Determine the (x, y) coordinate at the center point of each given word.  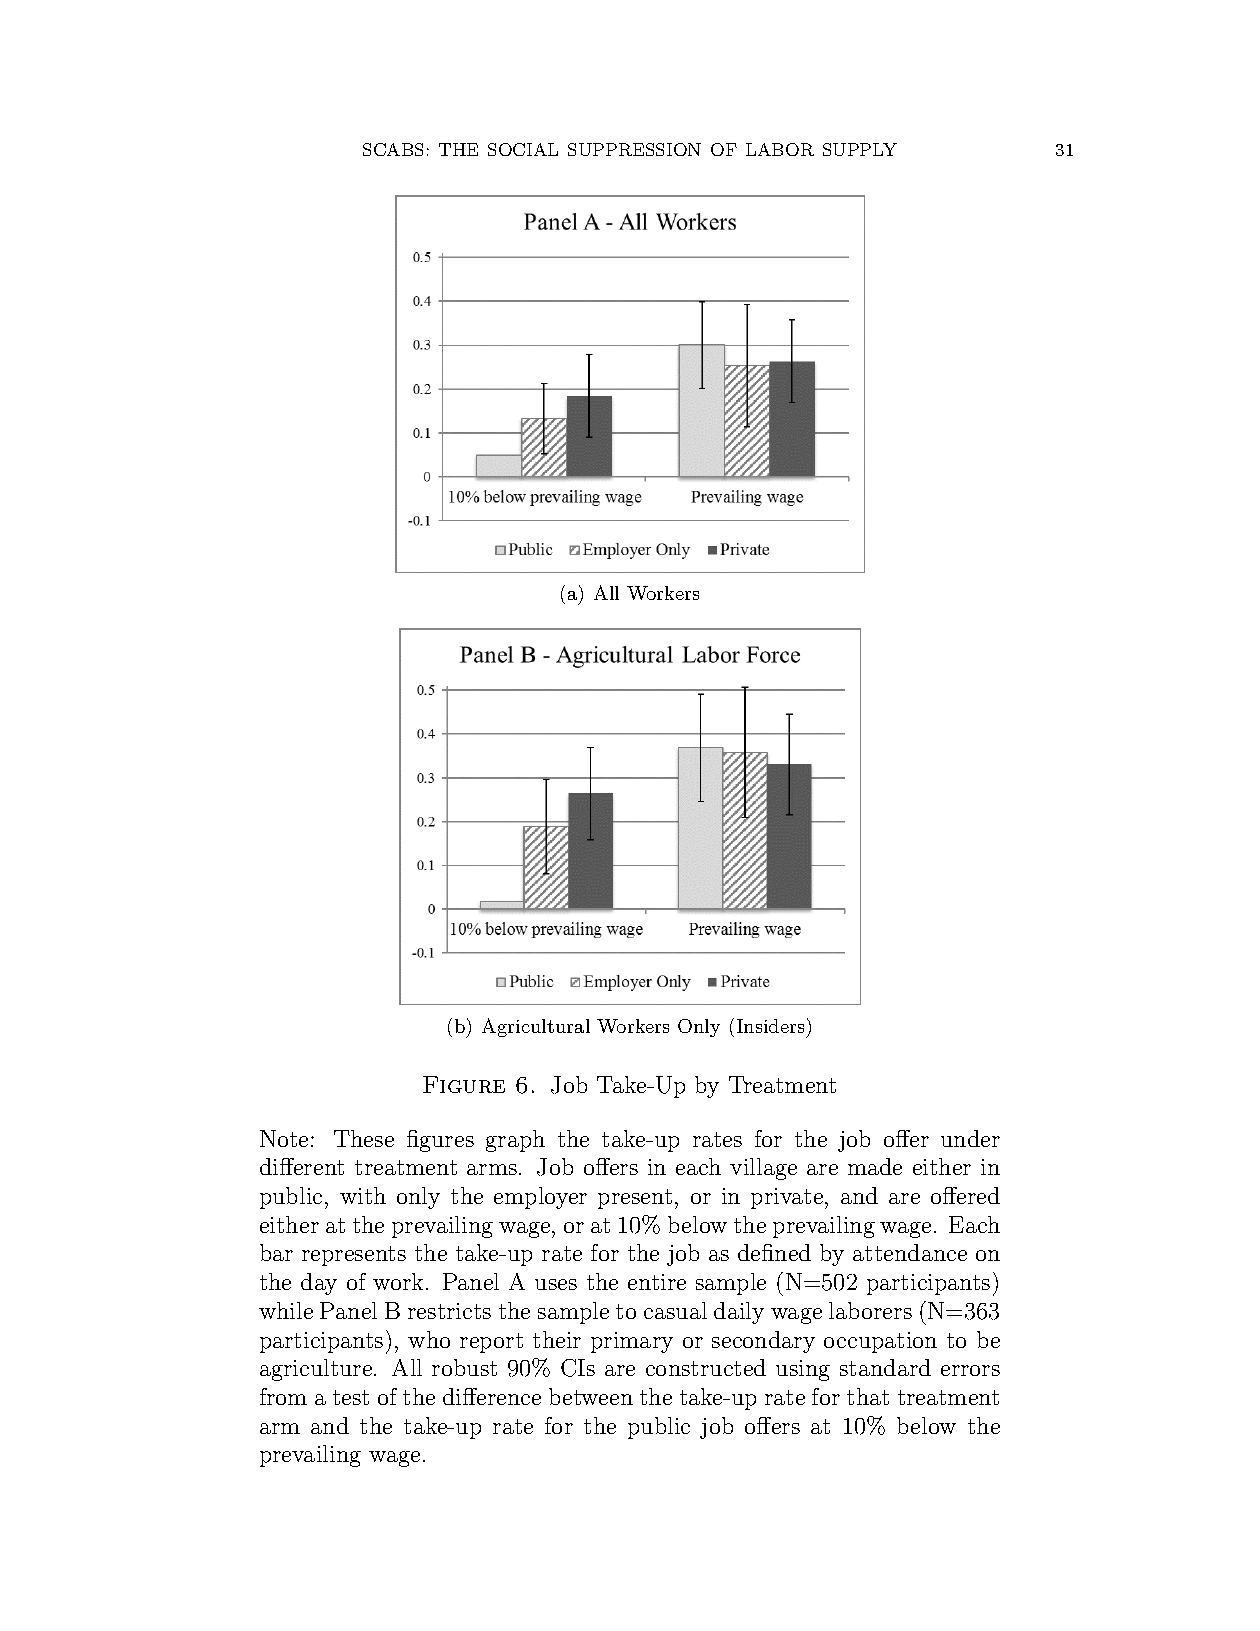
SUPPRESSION (634, 149)
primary (632, 1342)
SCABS (393, 149)
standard (885, 1367)
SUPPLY (860, 149)
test (351, 1397)
